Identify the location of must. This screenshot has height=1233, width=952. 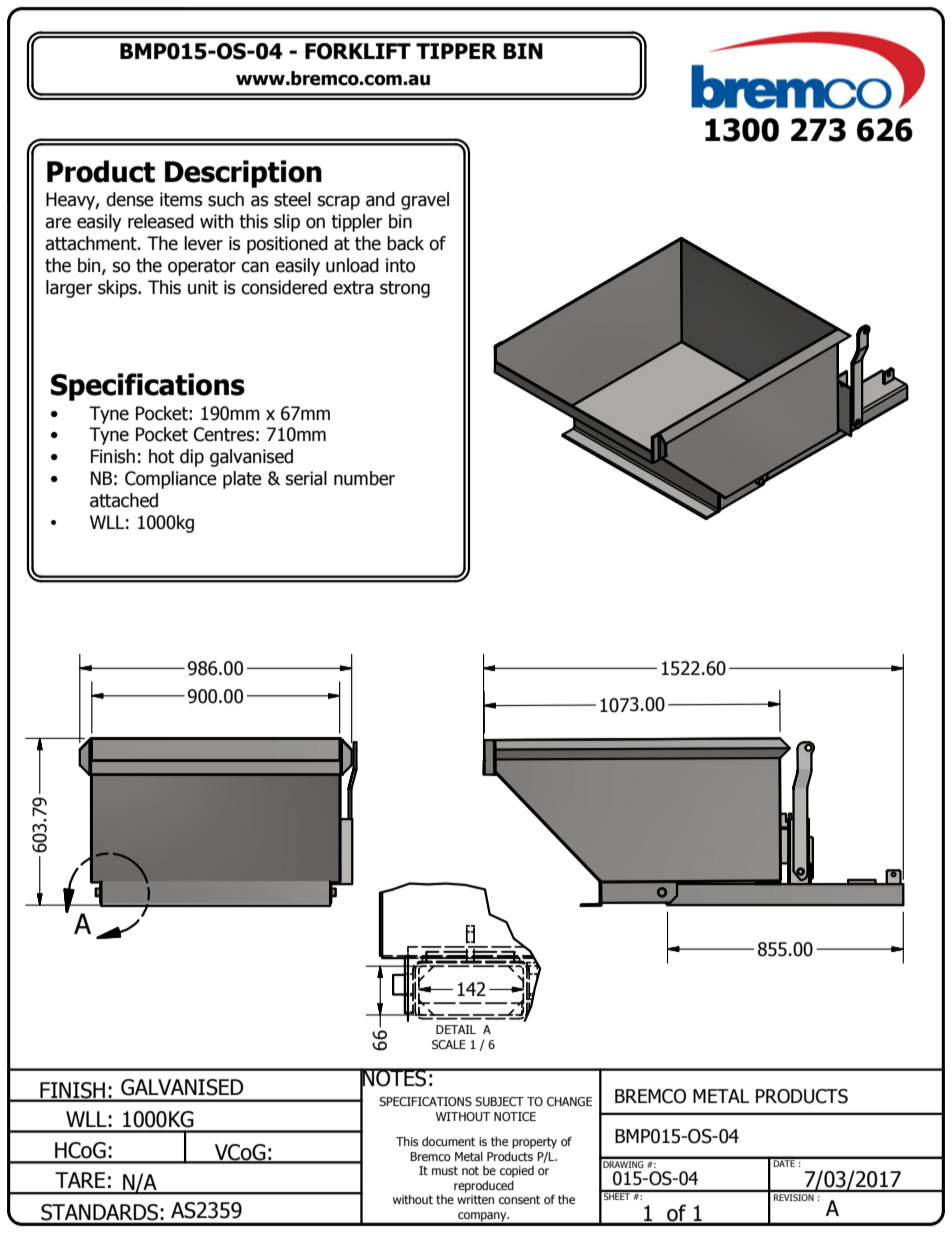
(445, 1170).
